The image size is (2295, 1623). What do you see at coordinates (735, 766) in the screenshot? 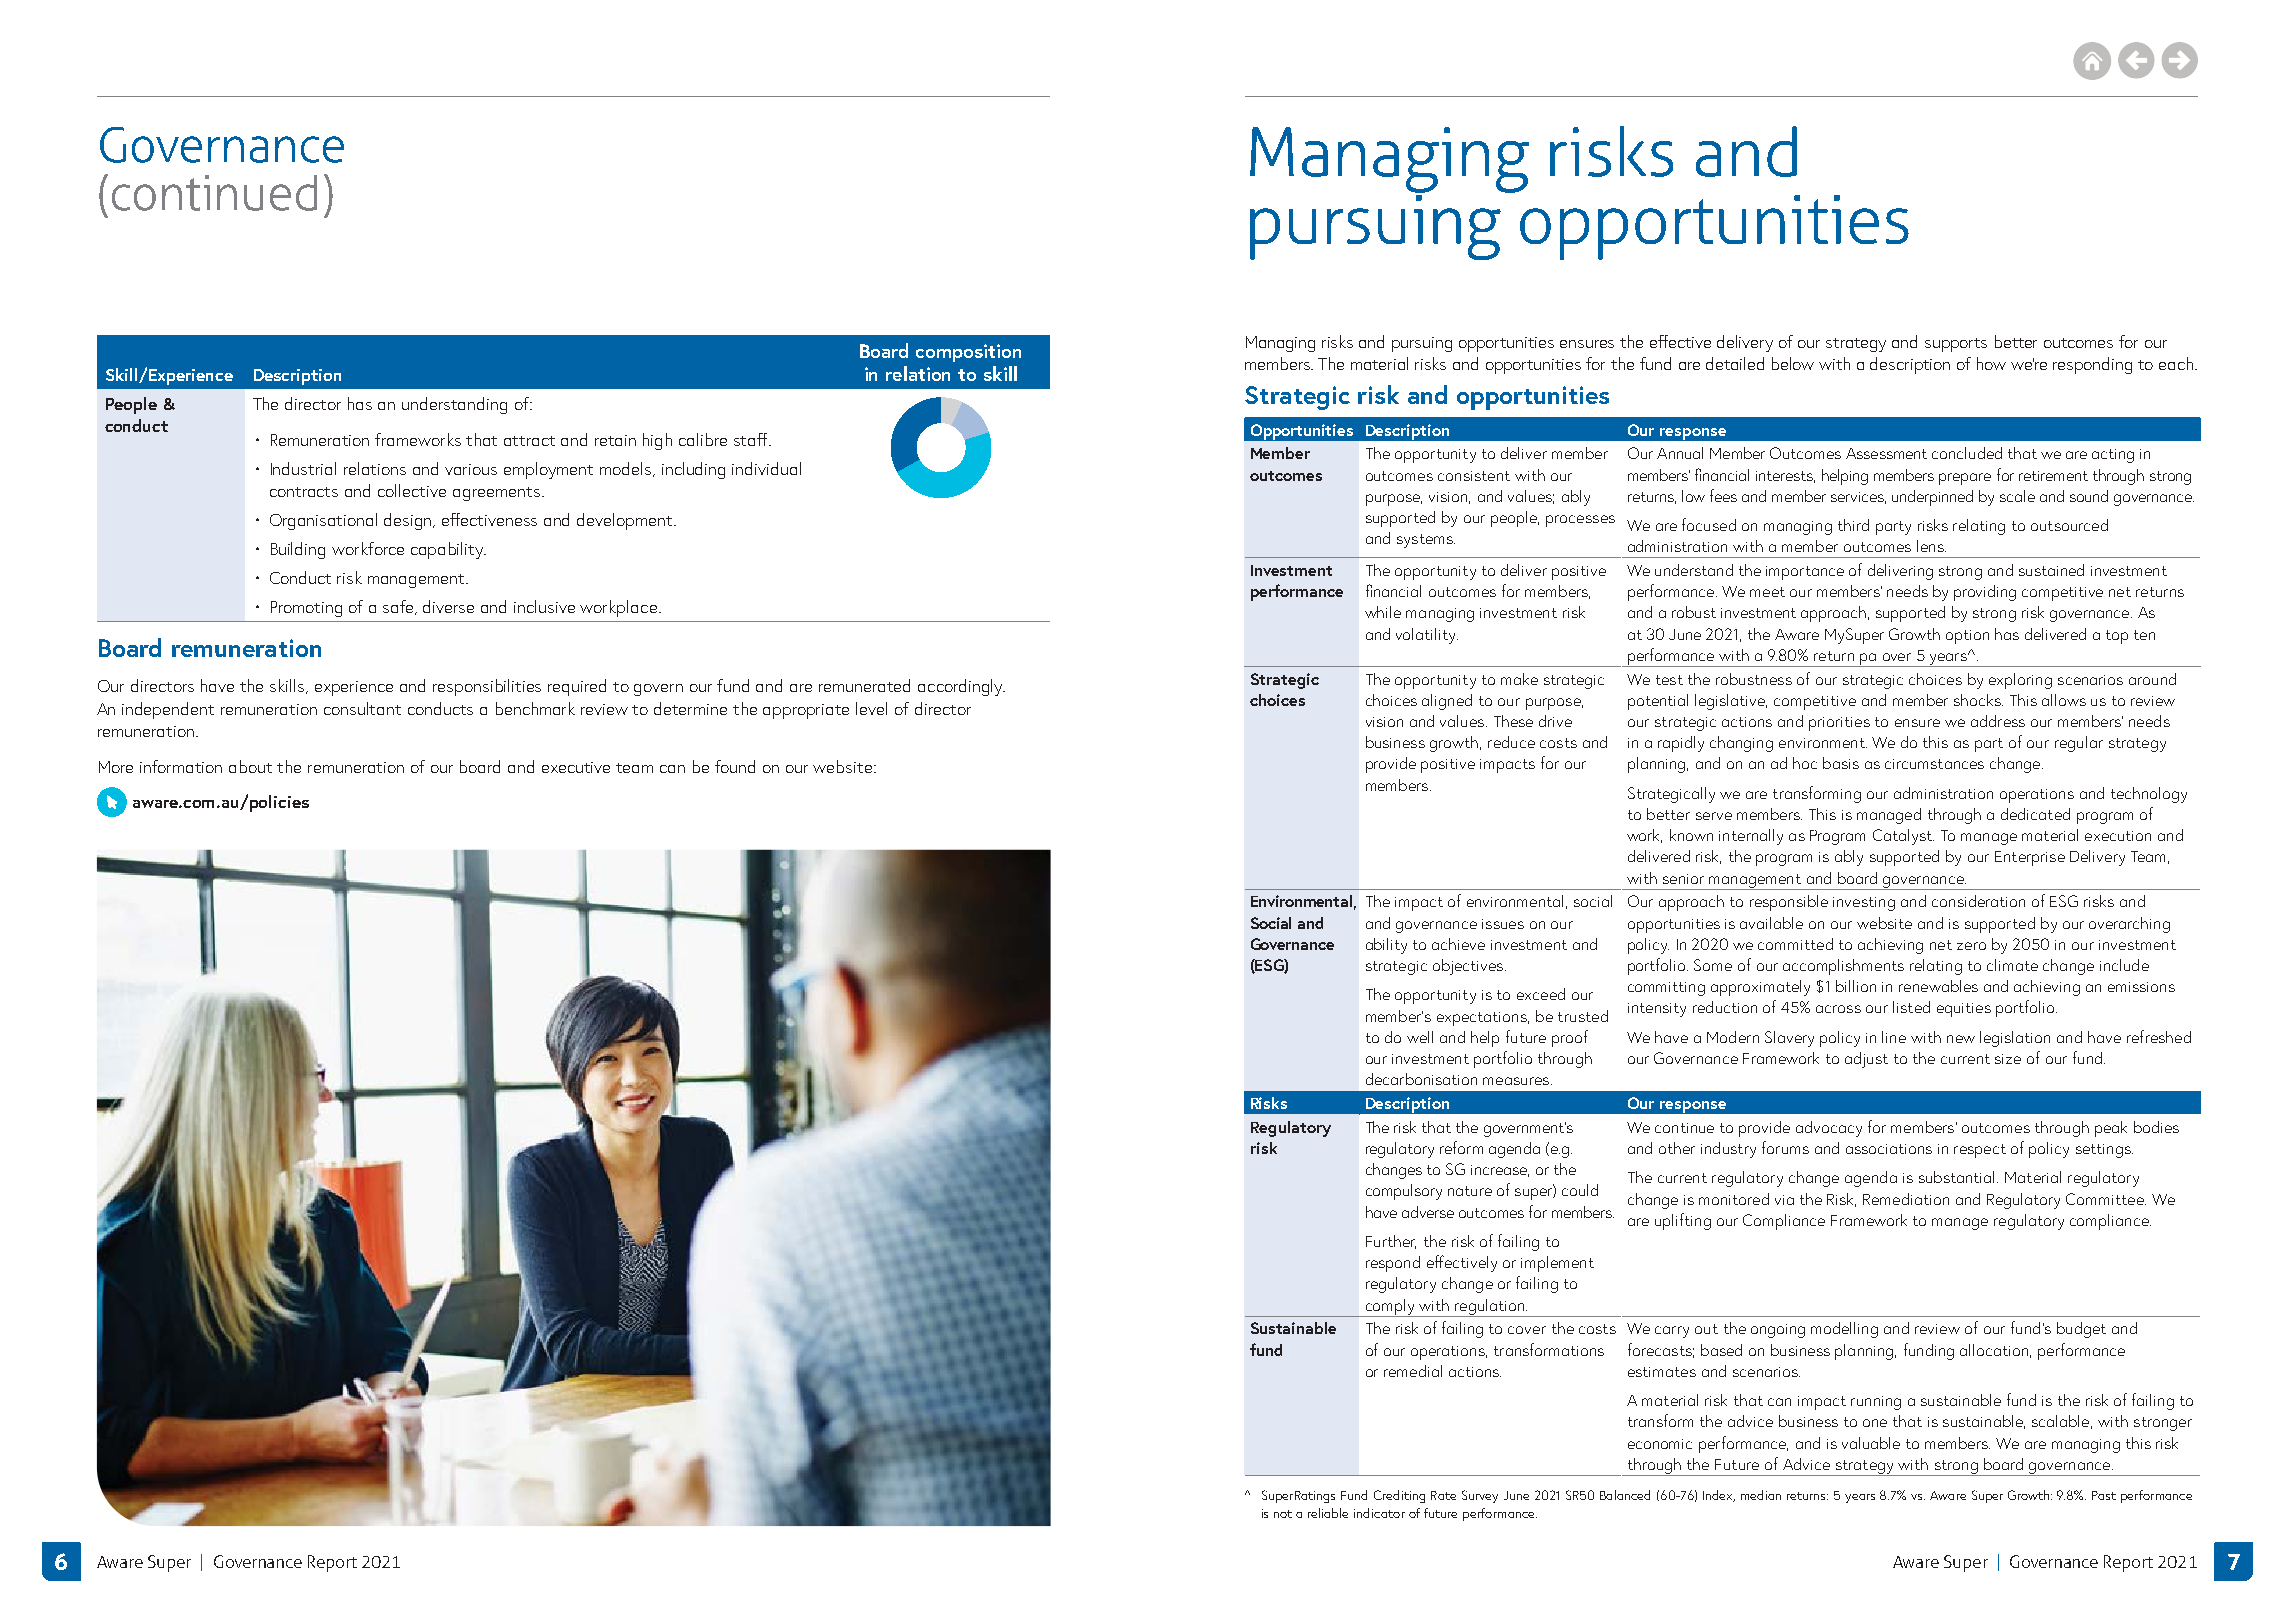
I see `found` at bounding box center [735, 766].
